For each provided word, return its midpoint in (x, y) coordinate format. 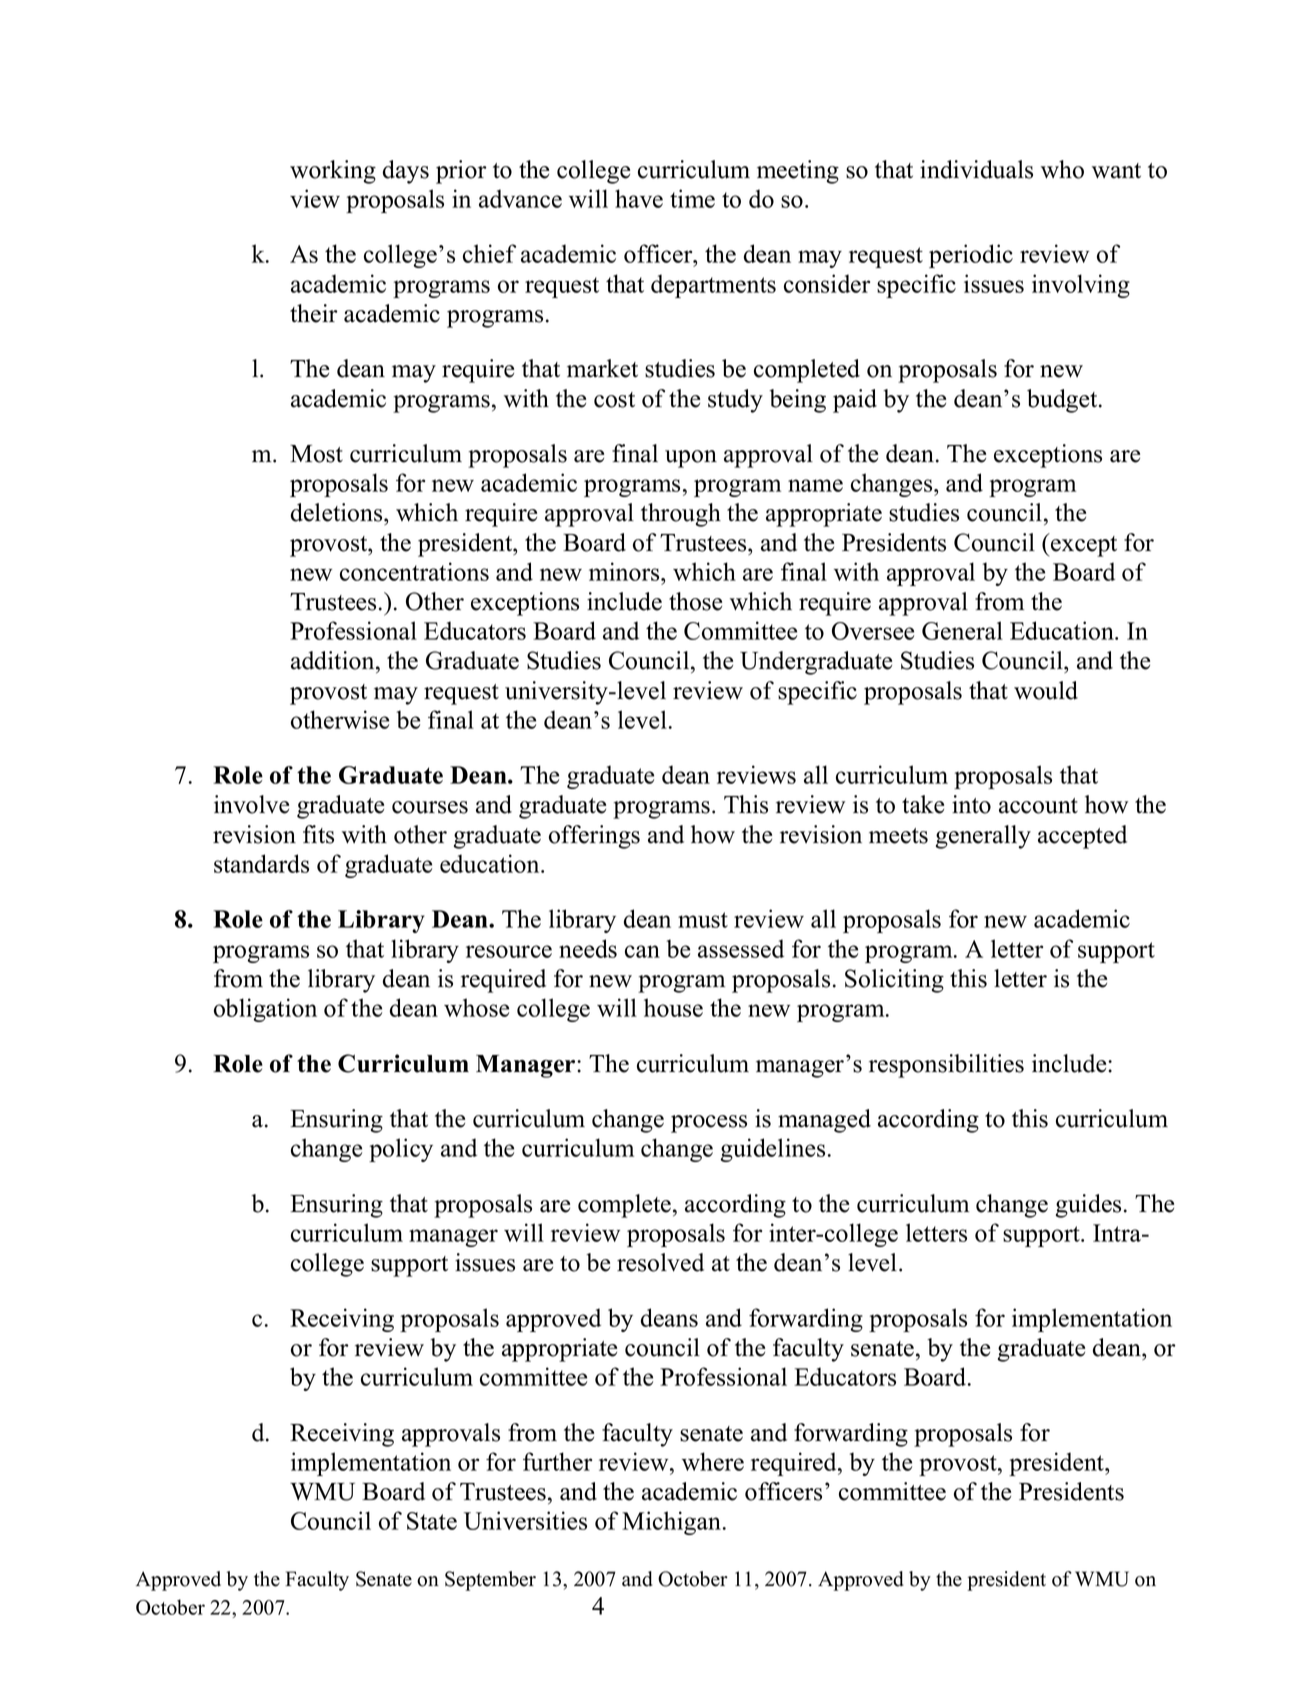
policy (401, 1150)
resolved (660, 1262)
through (681, 515)
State (432, 1521)
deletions (338, 512)
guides (1088, 1206)
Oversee (873, 631)
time (692, 198)
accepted (1082, 837)
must (703, 920)
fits (318, 834)
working (333, 172)
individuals (976, 169)
